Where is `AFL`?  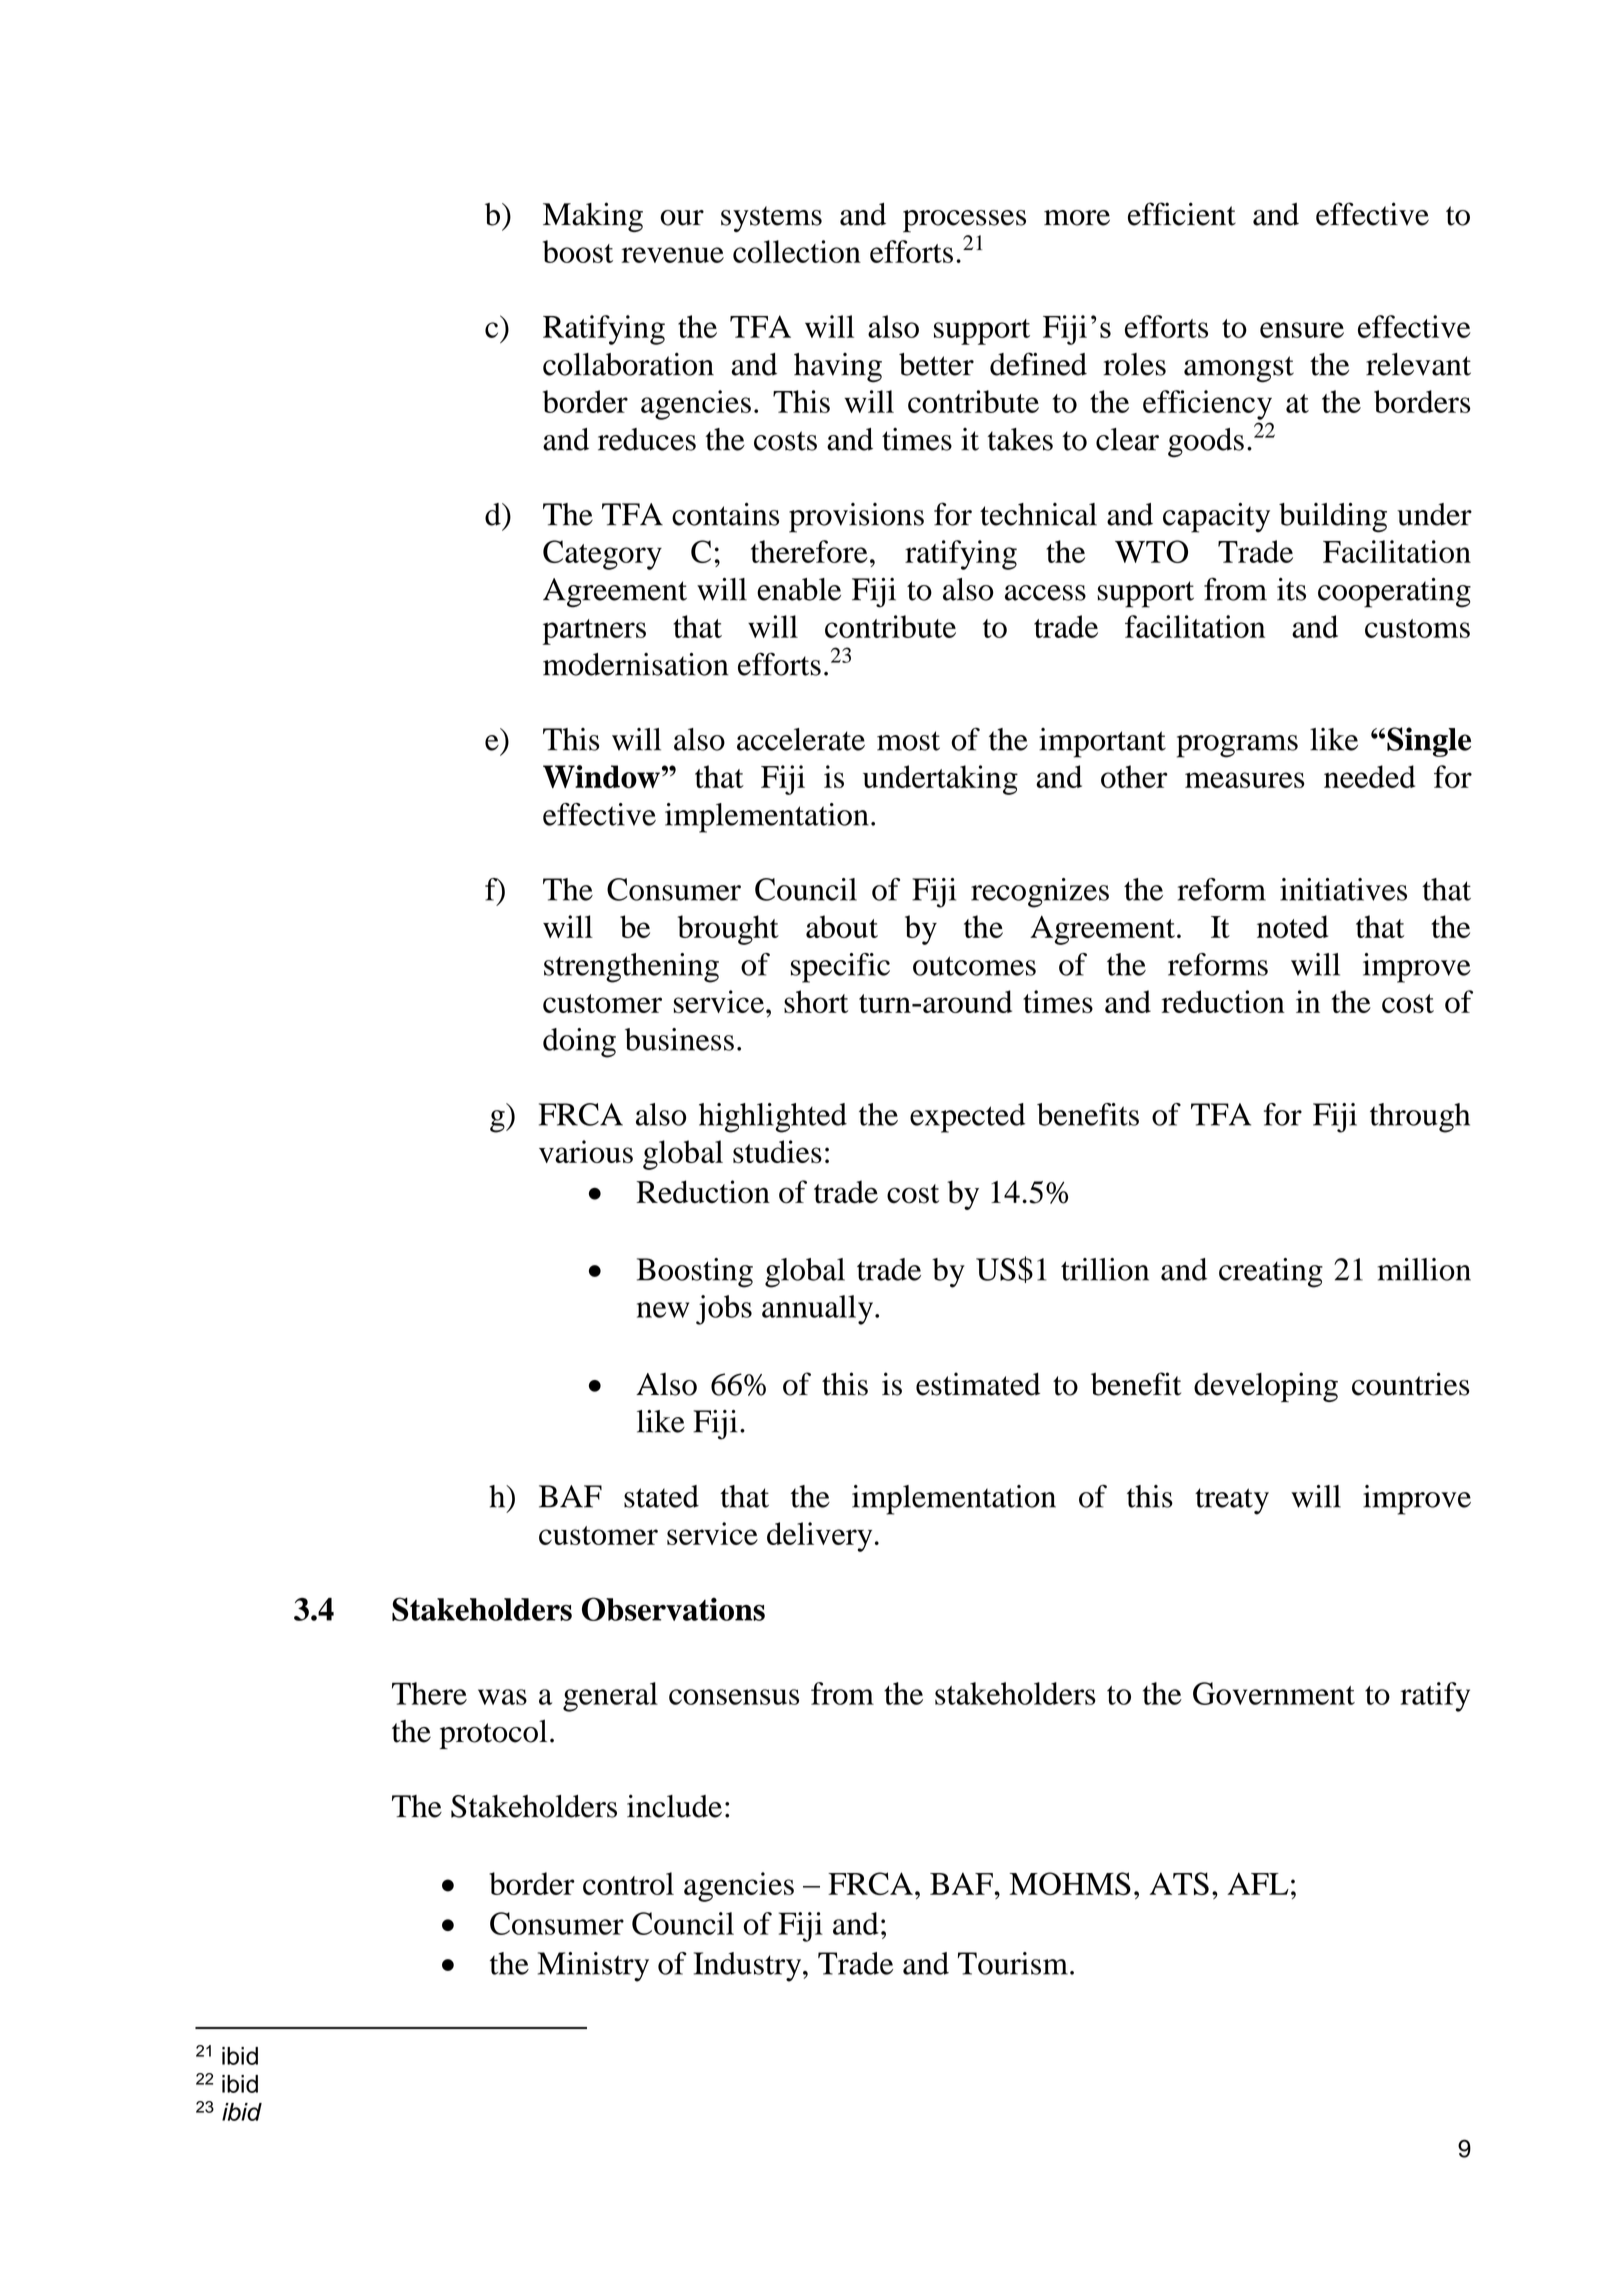 AFL is located at coordinates (1258, 1883).
